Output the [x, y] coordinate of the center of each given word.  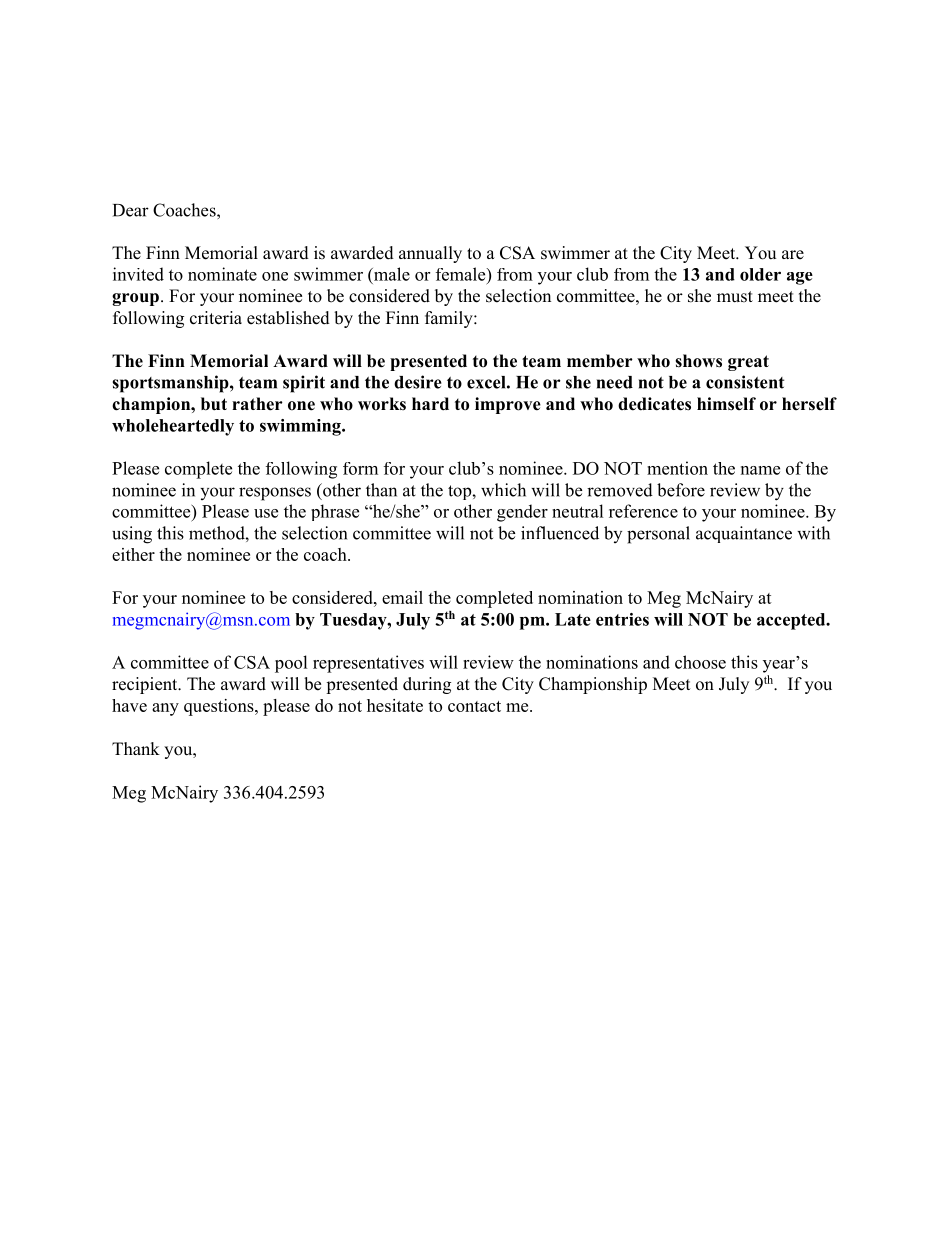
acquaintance [744, 534]
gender [522, 513]
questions [220, 707]
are [793, 255]
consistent [745, 382]
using [132, 535]
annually [430, 254]
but [214, 404]
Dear [131, 210]
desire [418, 382]
